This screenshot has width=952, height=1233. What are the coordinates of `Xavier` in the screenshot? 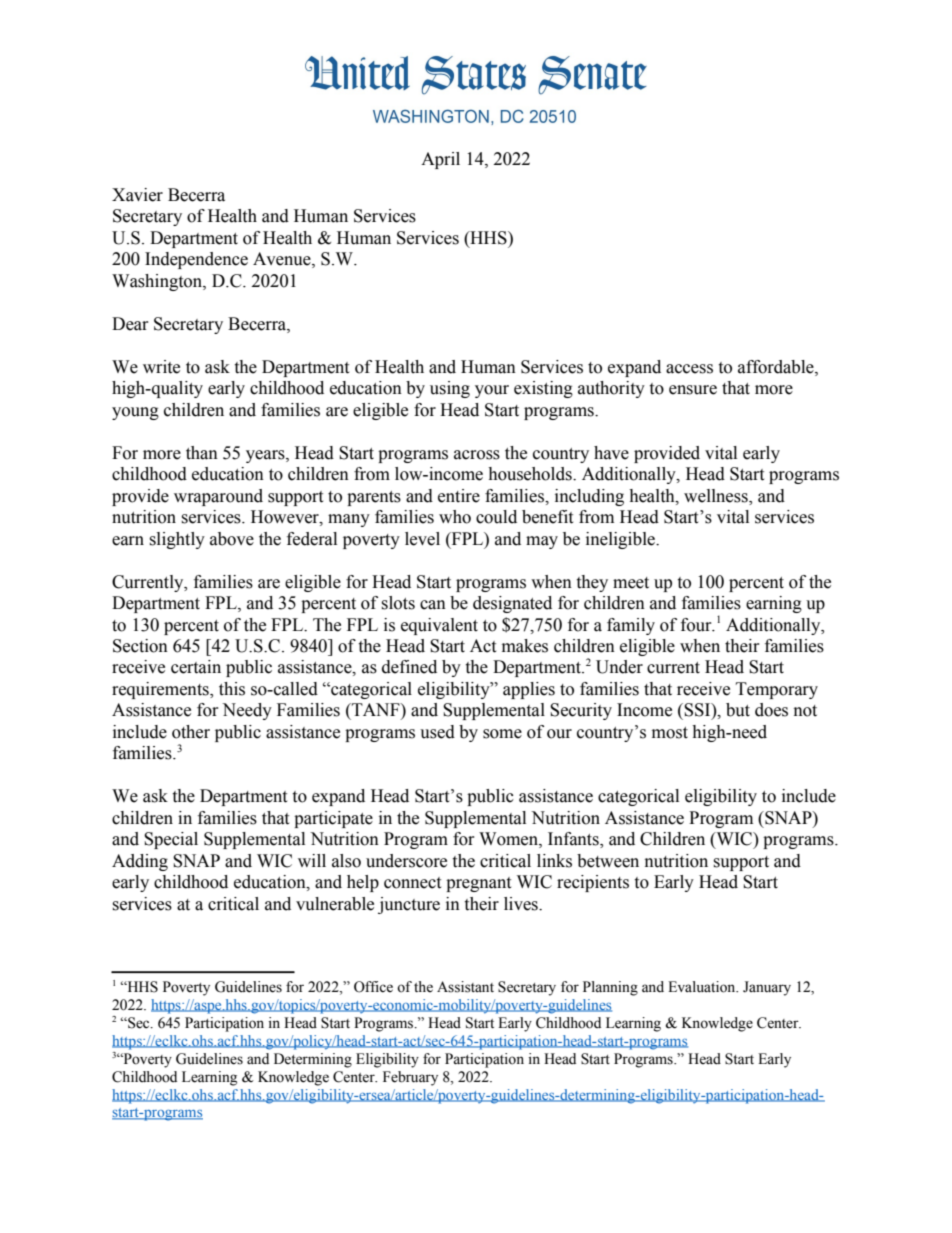 It's located at (137, 195).
